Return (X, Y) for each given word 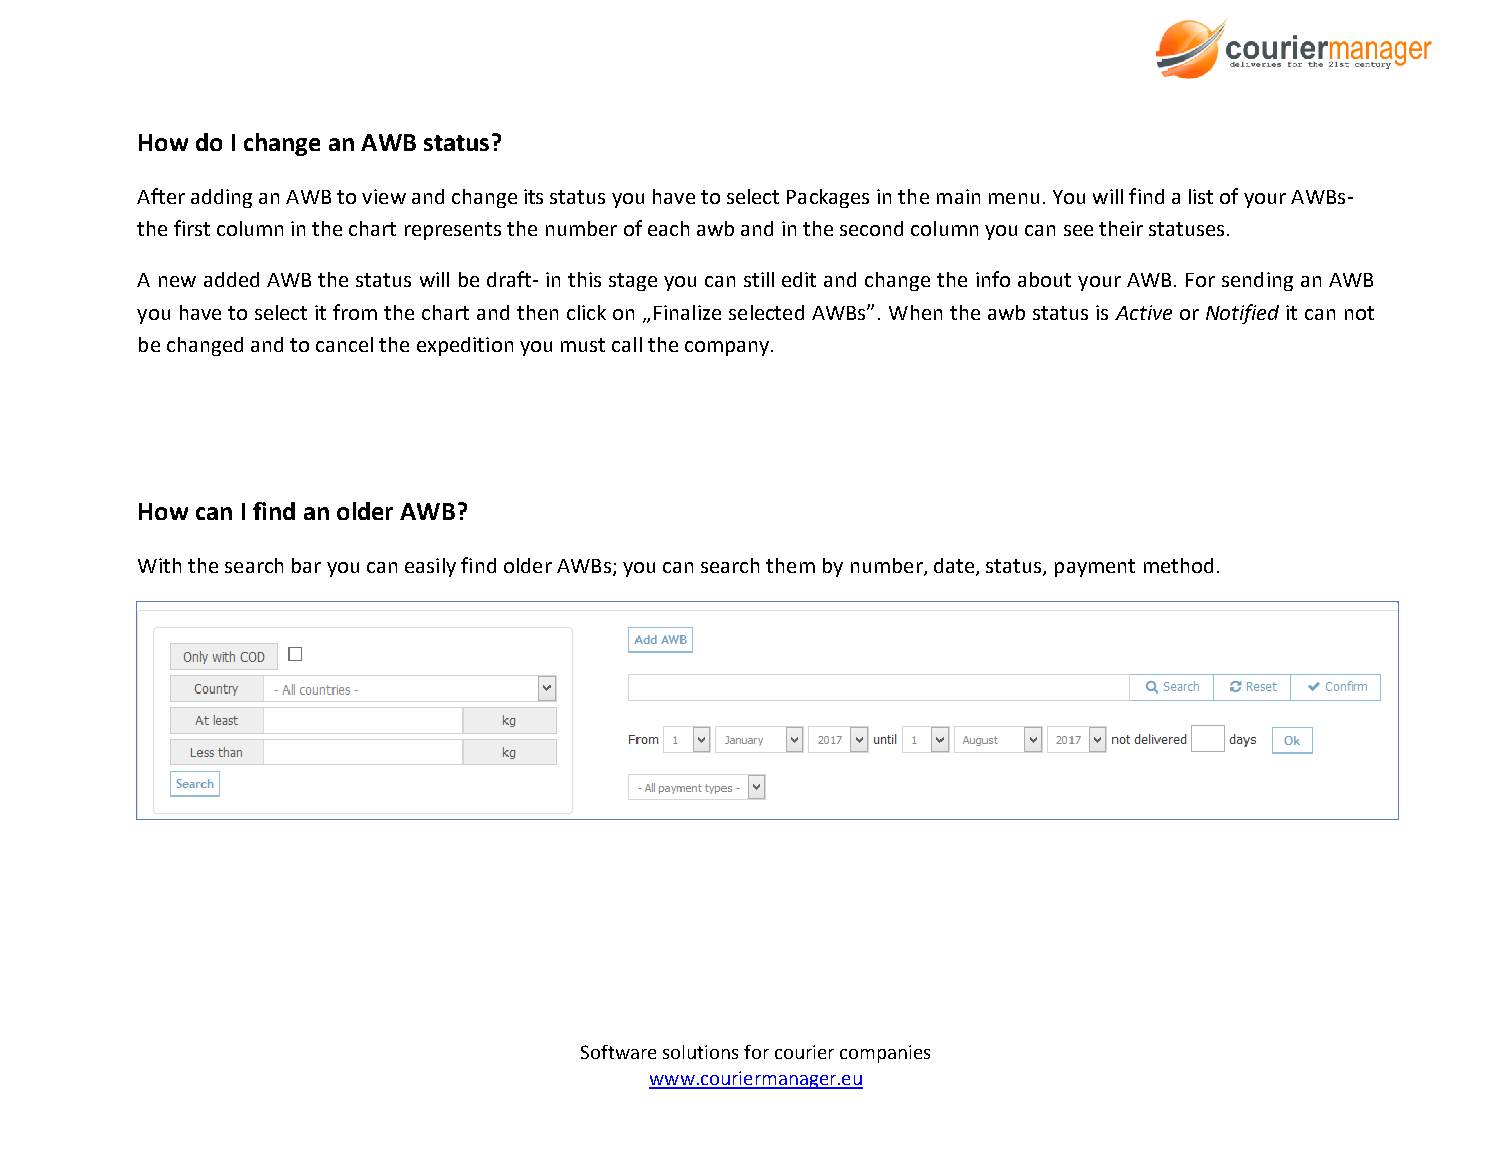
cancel (344, 344)
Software (618, 1052)
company (728, 348)
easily (430, 567)
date (955, 567)
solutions (700, 1052)
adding (221, 198)
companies (885, 1054)
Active (1143, 312)
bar (306, 565)
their (1121, 228)
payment (1095, 568)
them (790, 565)
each (668, 228)
